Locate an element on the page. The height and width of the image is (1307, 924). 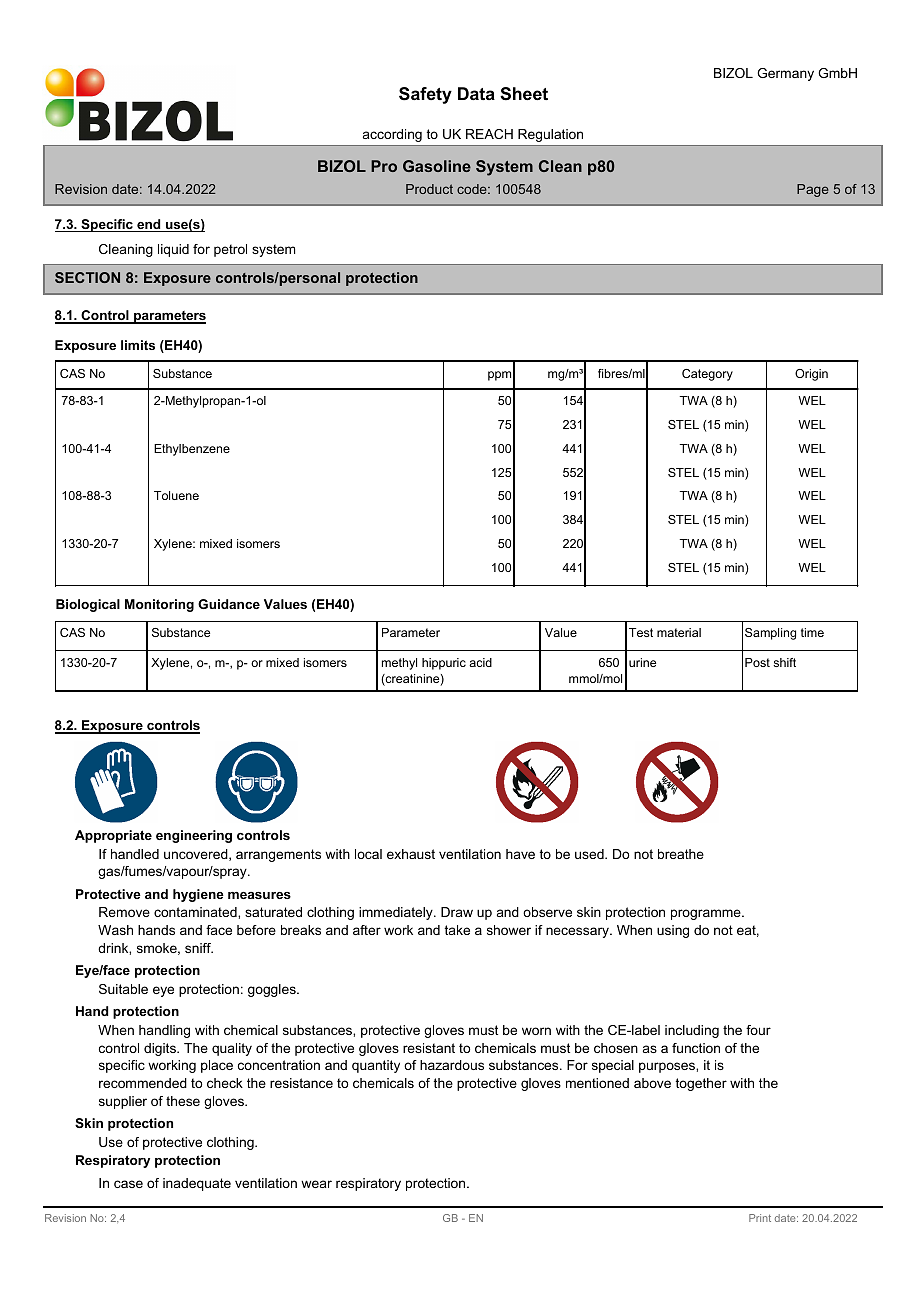
wear is located at coordinates (316, 1184).
